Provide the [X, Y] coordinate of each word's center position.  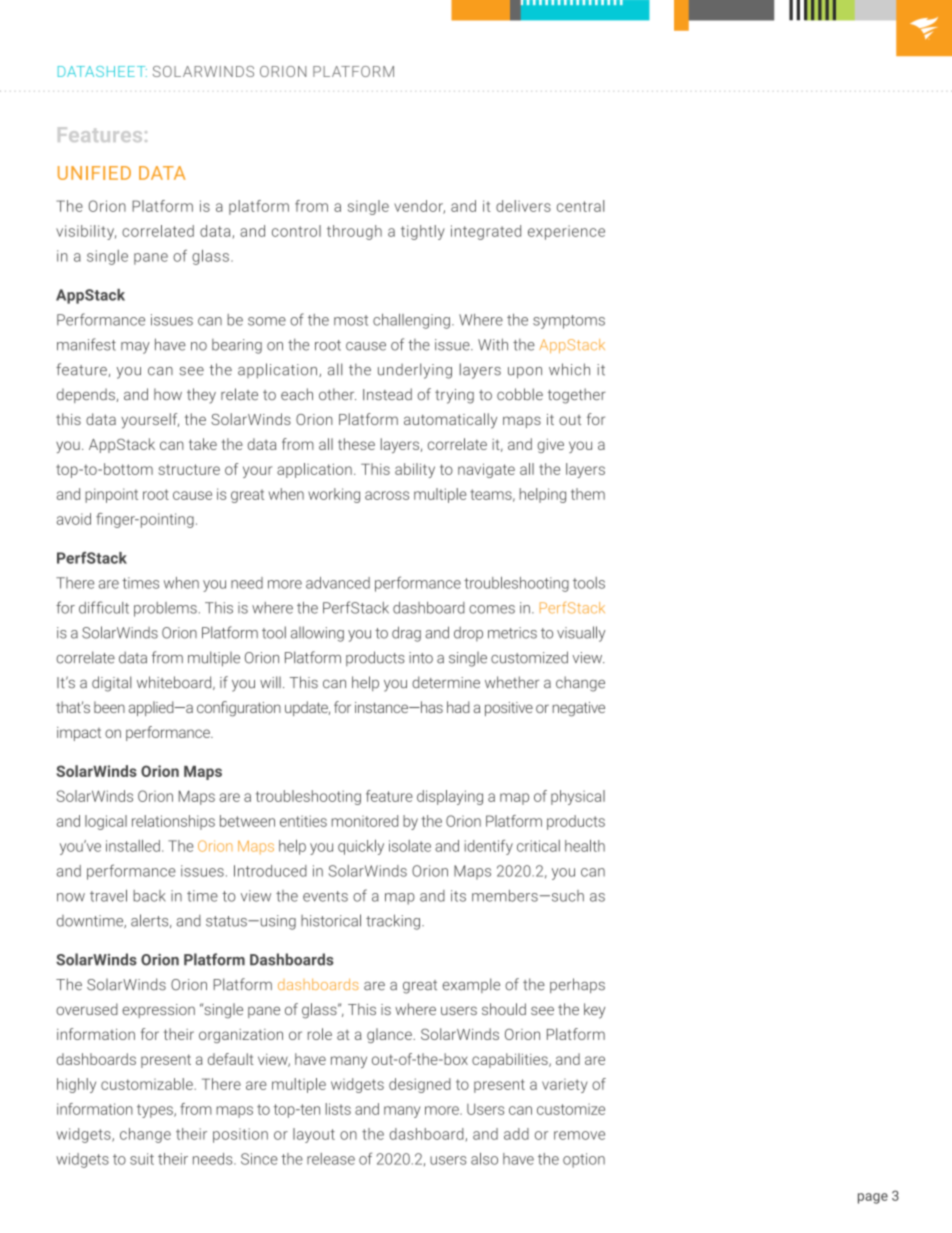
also [484, 1159]
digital [111, 684]
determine [446, 682]
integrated [486, 232]
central [580, 206]
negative [579, 709]
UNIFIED [94, 173]
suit [142, 1159]
